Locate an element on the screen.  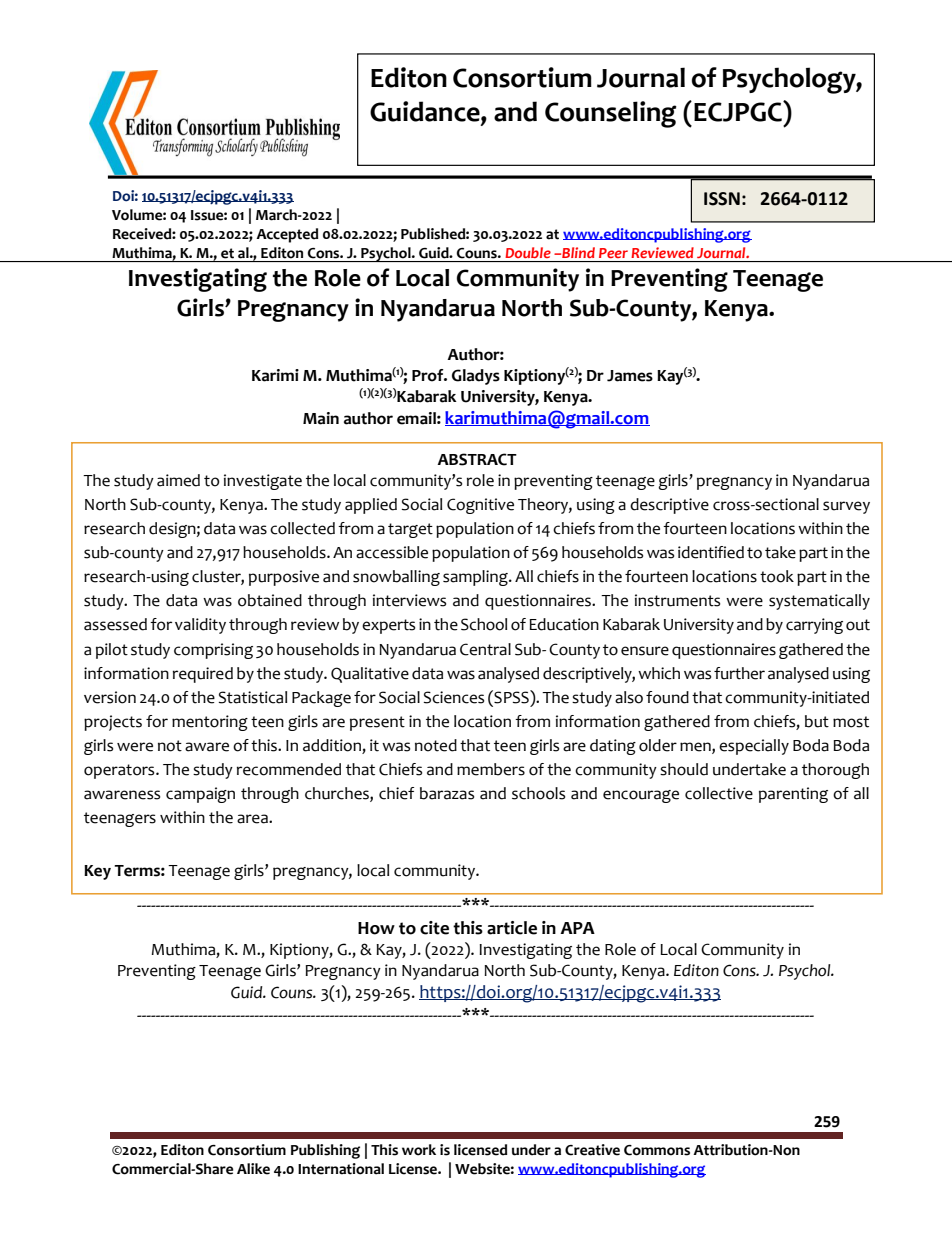
Alike is located at coordinates (253, 1169).
